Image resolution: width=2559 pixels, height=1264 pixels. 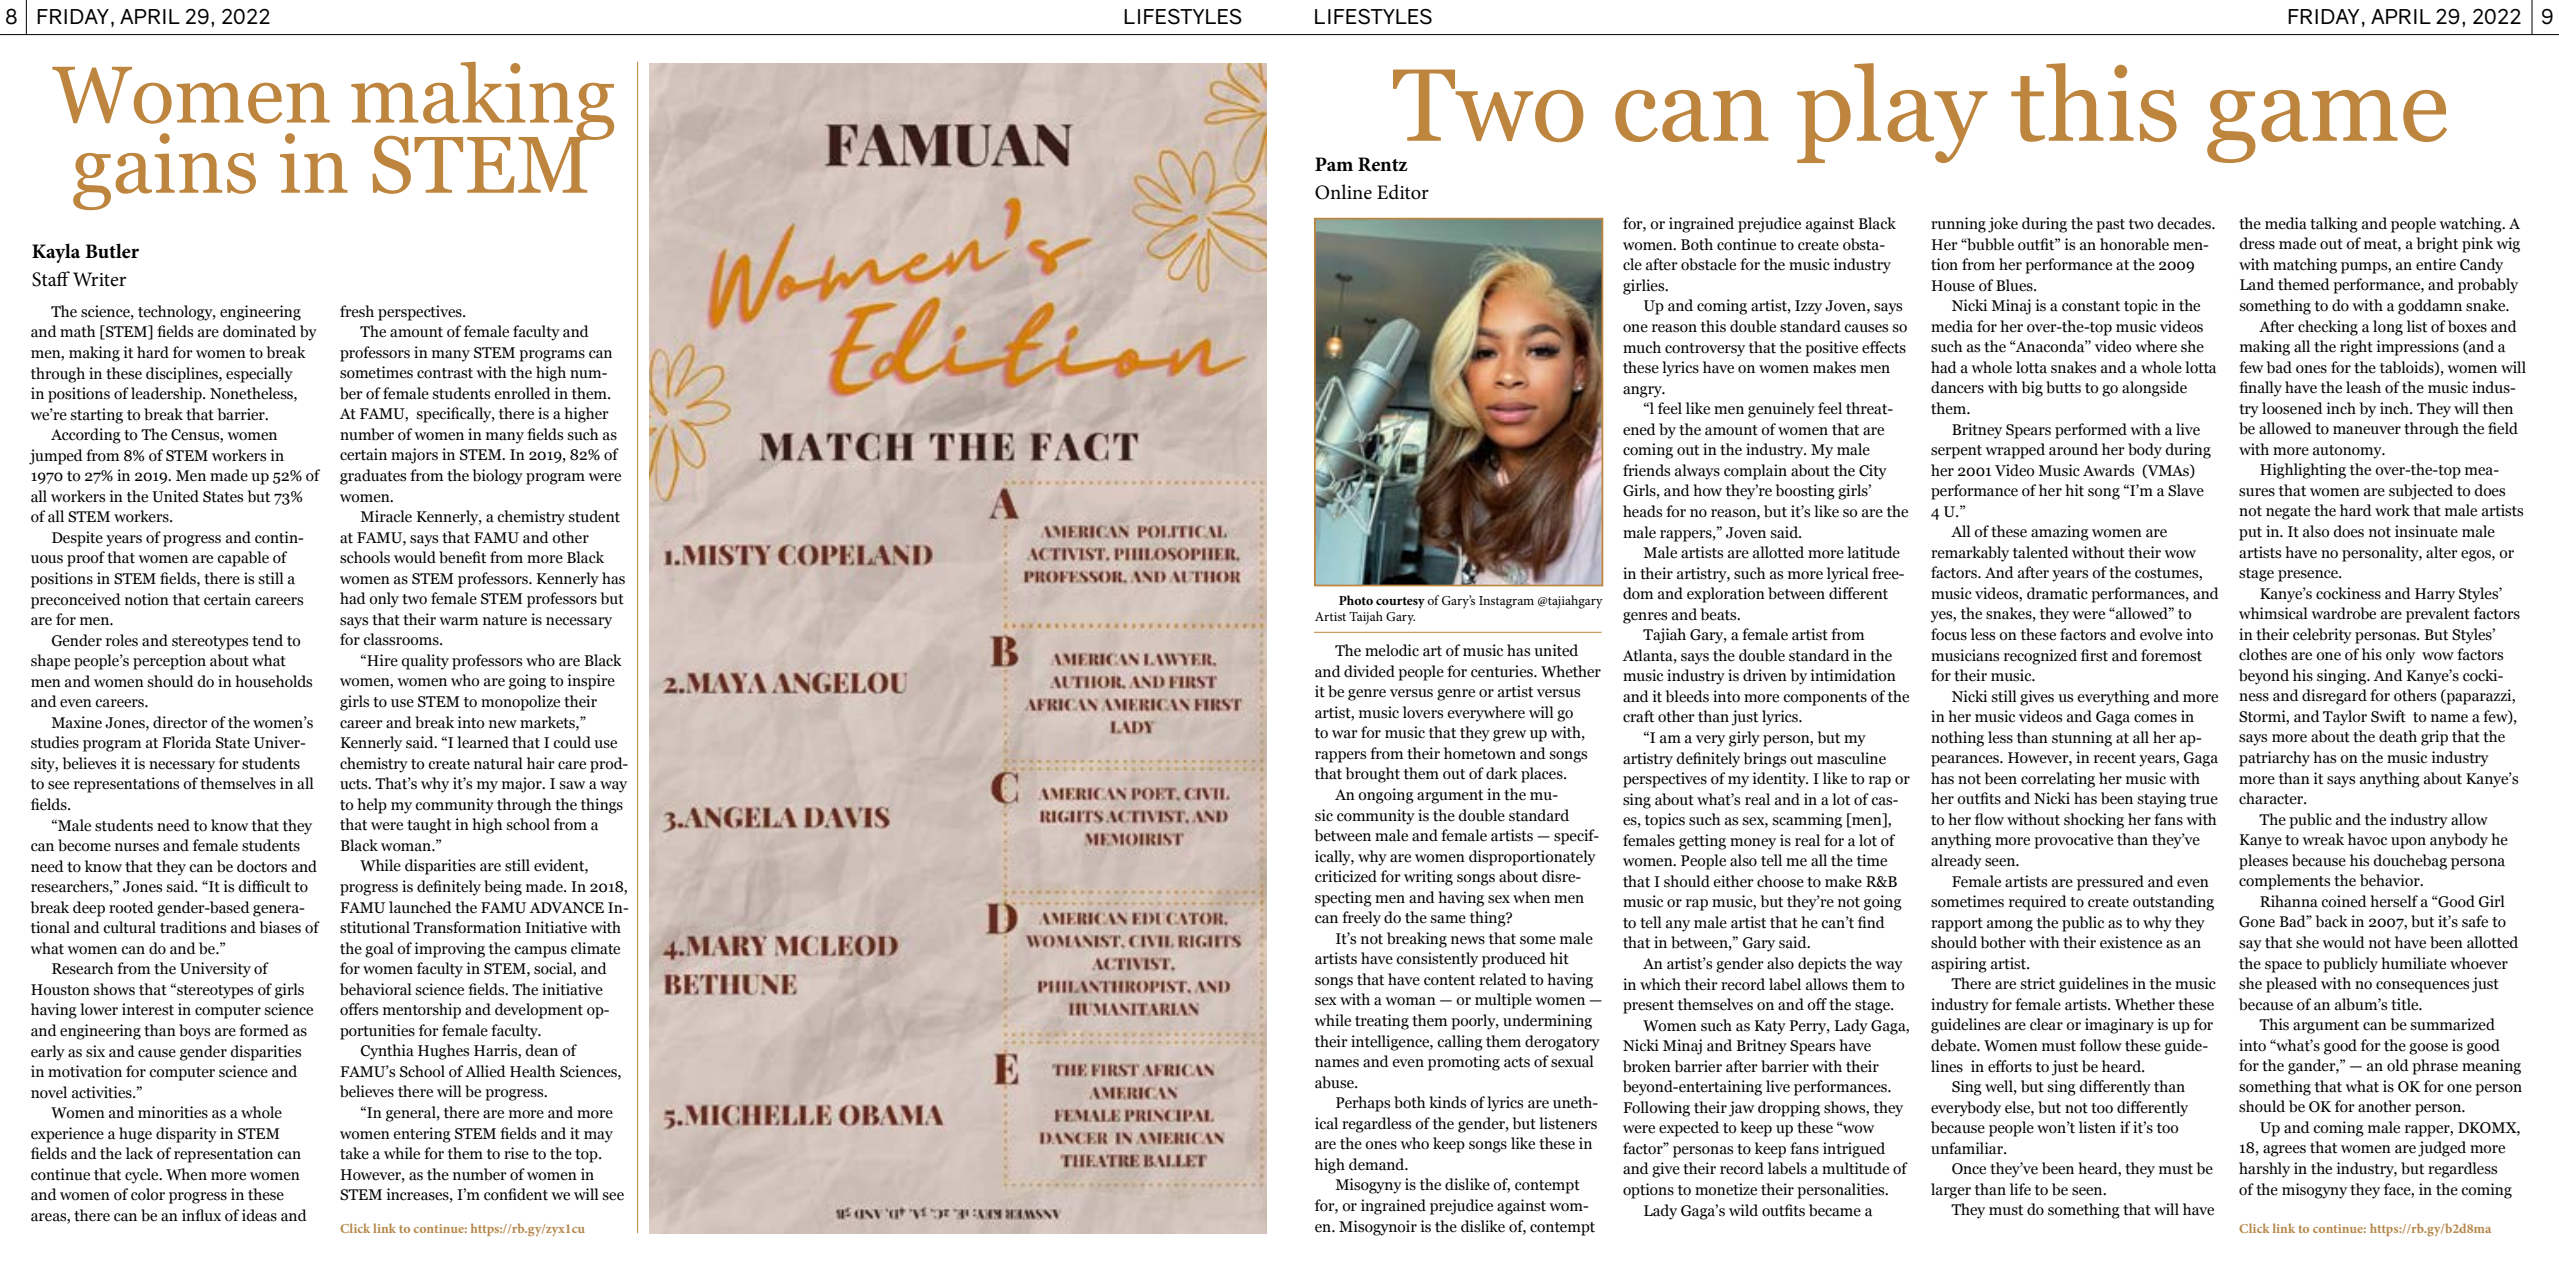 What do you see at coordinates (259, 375) in the screenshot?
I see `especially` at bounding box center [259, 375].
